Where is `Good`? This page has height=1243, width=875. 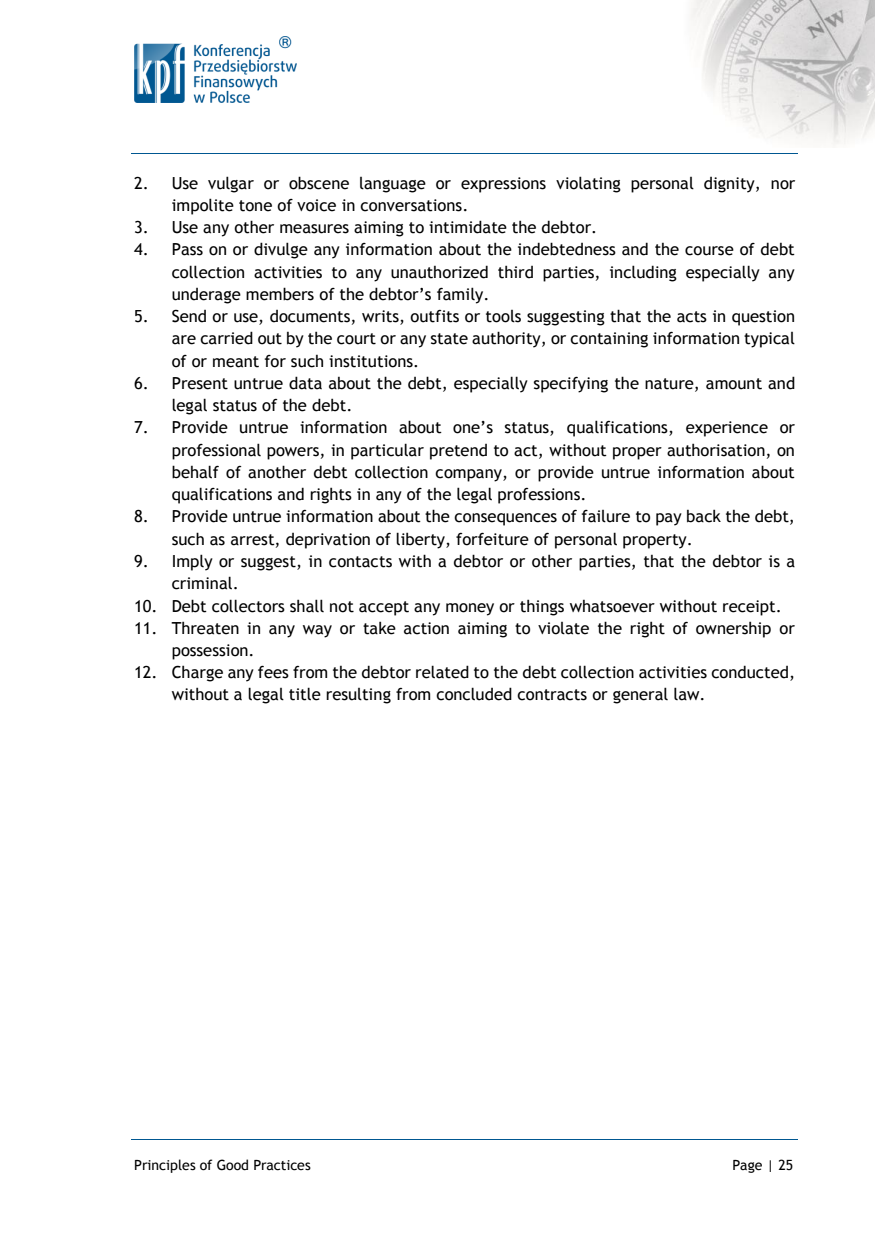 Good is located at coordinates (232, 1165).
